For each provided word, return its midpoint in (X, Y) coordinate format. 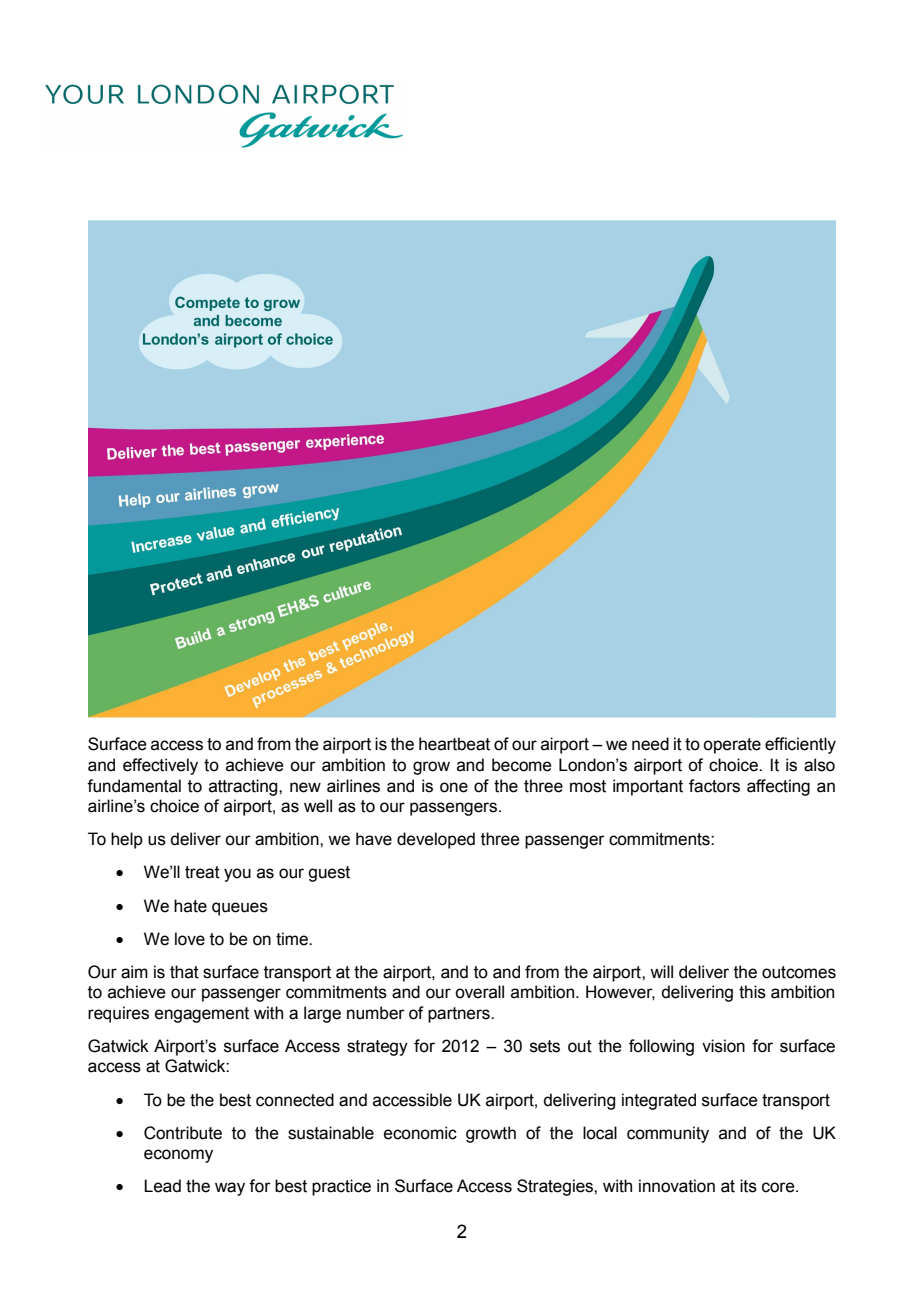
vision (723, 1046)
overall (479, 992)
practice (341, 1187)
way (230, 1189)
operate (732, 746)
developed (436, 840)
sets (545, 1046)
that (184, 972)
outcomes (799, 972)
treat (202, 872)
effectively (160, 766)
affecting (778, 787)
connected (295, 1100)
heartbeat (454, 744)
